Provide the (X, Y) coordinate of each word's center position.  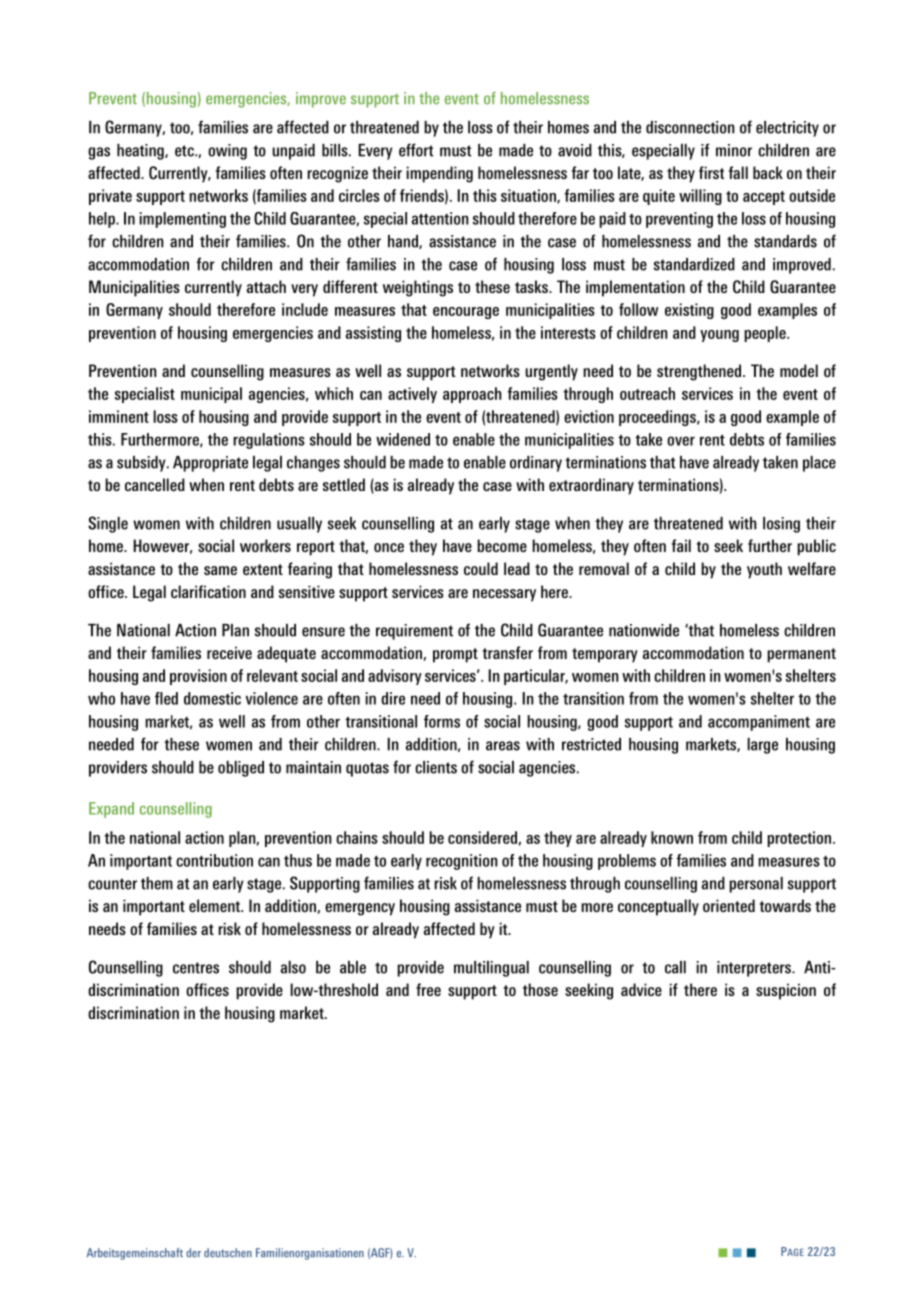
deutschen (228, 1253)
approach (472, 395)
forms (442, 721)
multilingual (491, 969)
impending (439, 174)
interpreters (755, 969)
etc (185, 151)
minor (734, 150)
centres (196, 968)
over (681, 441)
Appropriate (210, 464)
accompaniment (759, 723)
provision (198, 677)
